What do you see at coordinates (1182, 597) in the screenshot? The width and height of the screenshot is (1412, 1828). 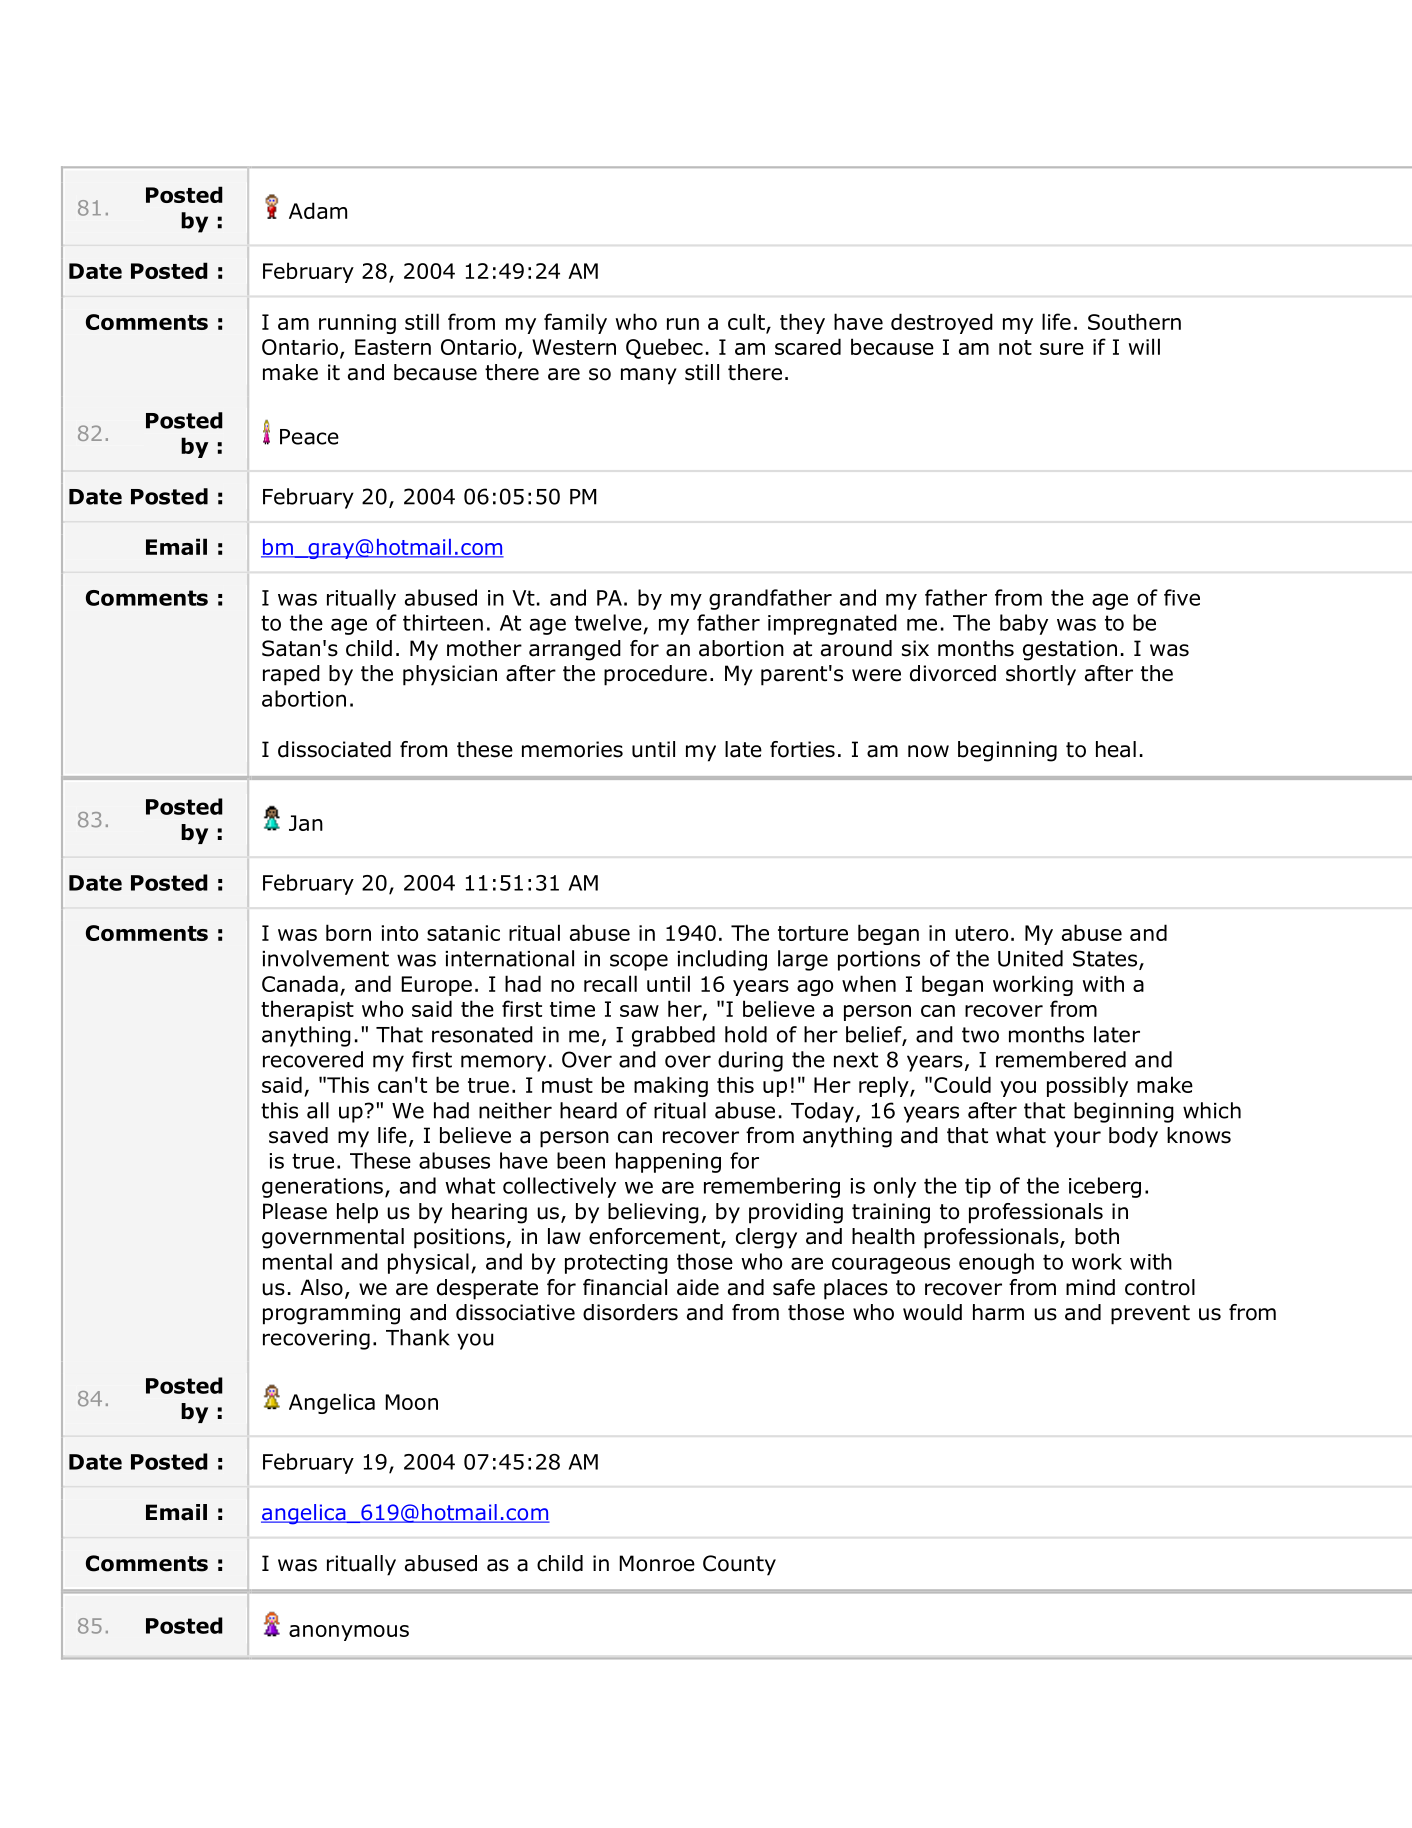 I see `five` at bounding box center [1182, 597].
